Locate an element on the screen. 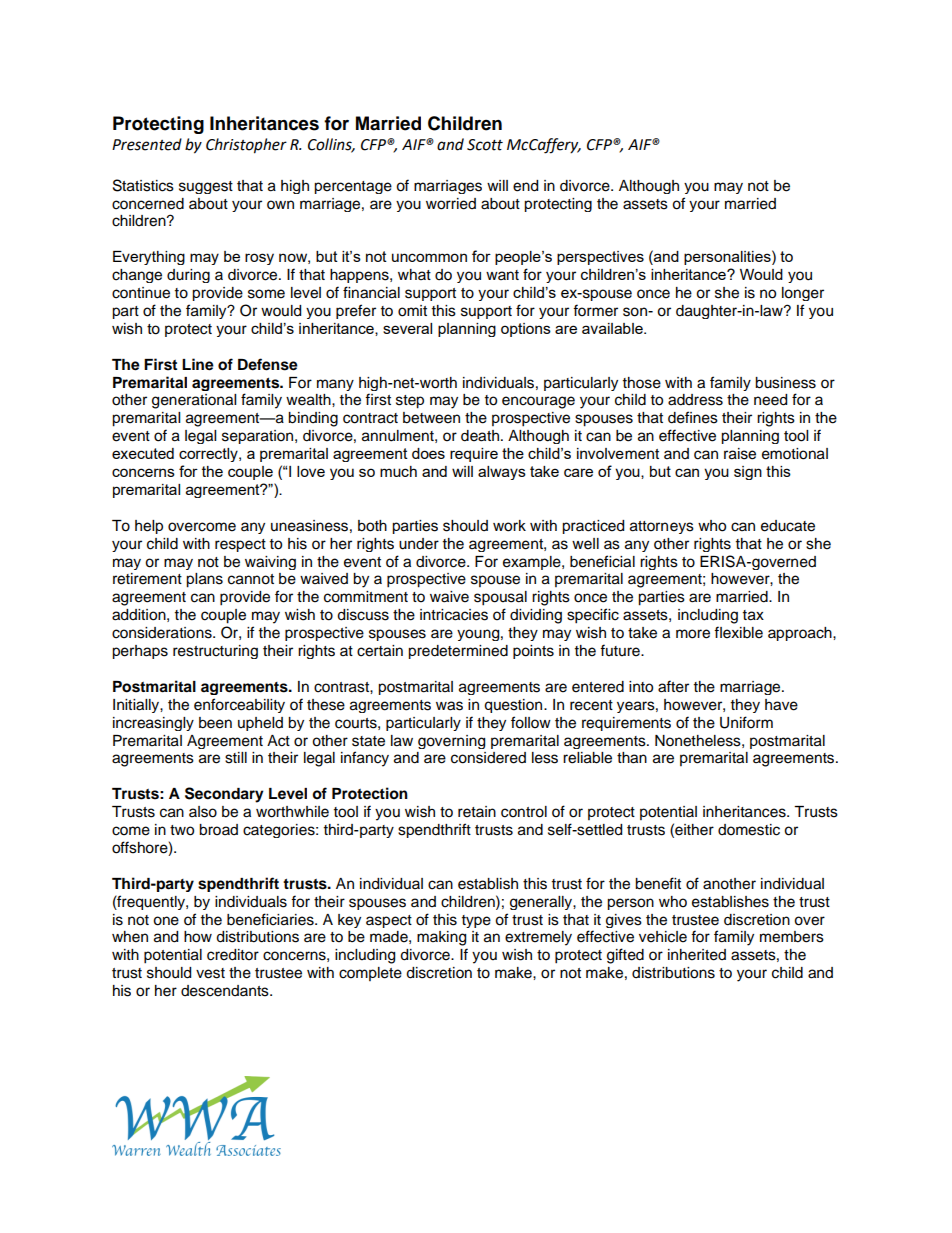  Scott is located at coordinates (485, 145).
